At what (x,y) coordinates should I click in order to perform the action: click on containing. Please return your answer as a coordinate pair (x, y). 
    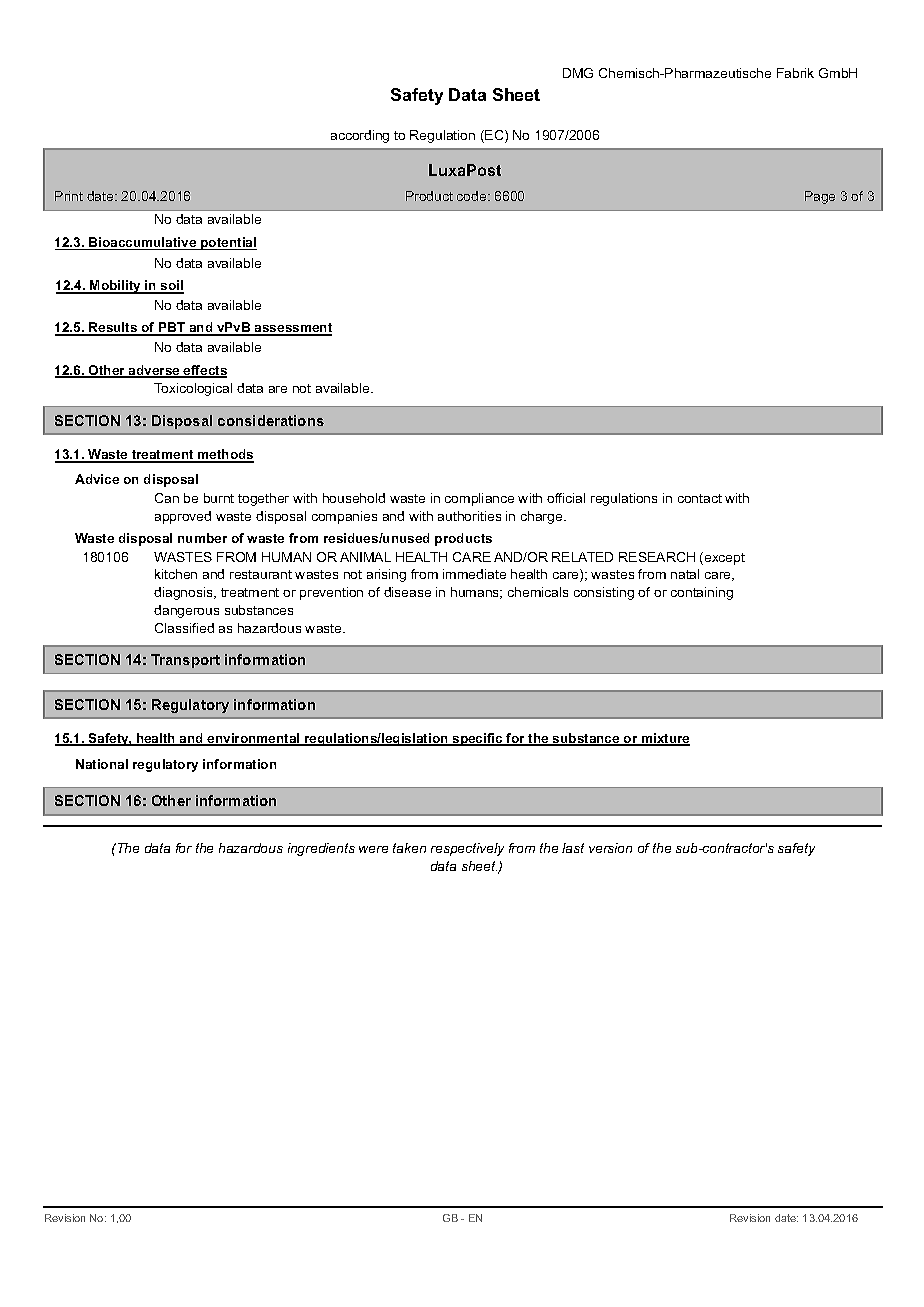
    Looking at the image, I should click on (702, 593).
